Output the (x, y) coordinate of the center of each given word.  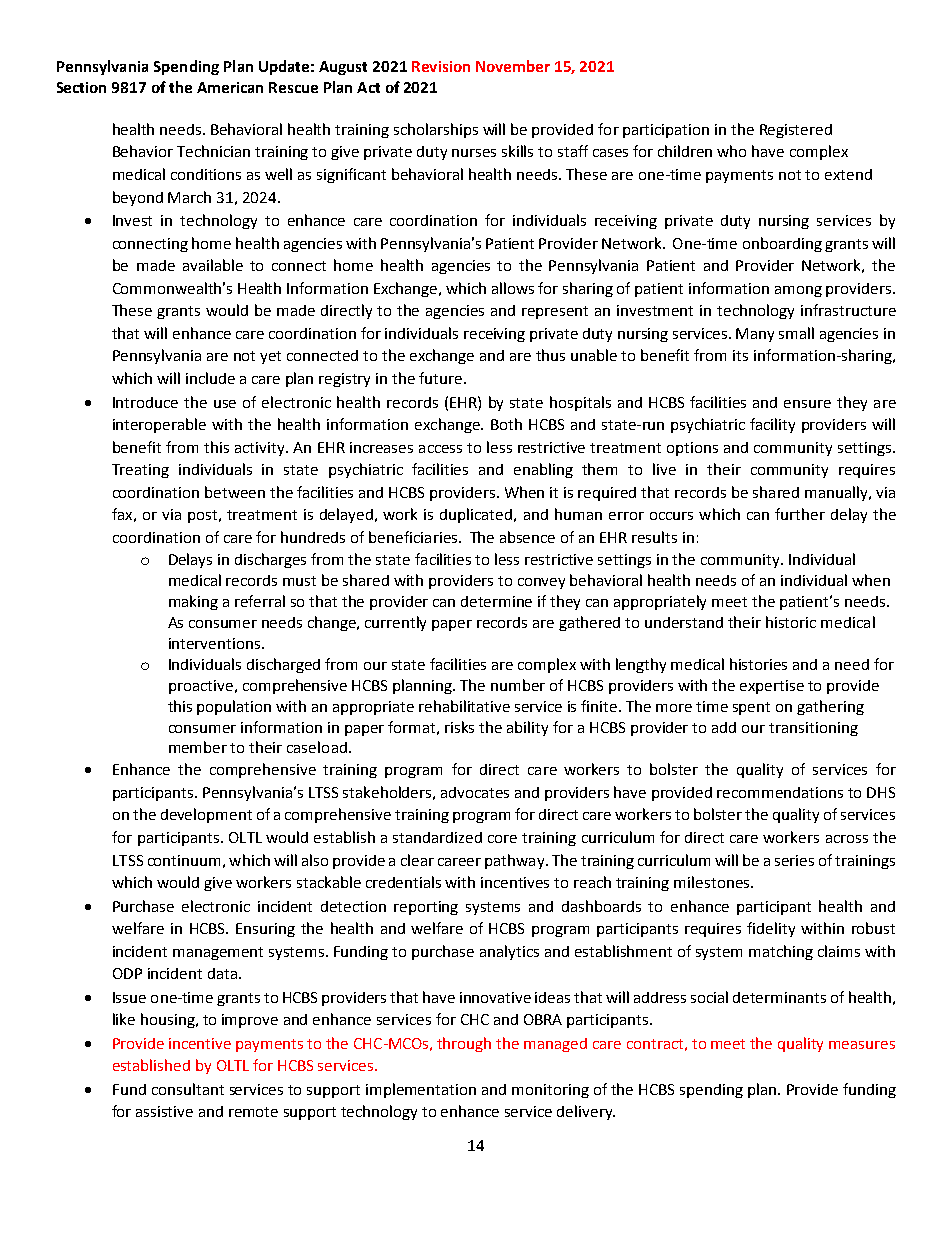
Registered (796, 131)
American (230, 87)
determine (496, 601)
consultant (188, 1089)
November (513, 66)
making (193, 602)
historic (791, 622)
